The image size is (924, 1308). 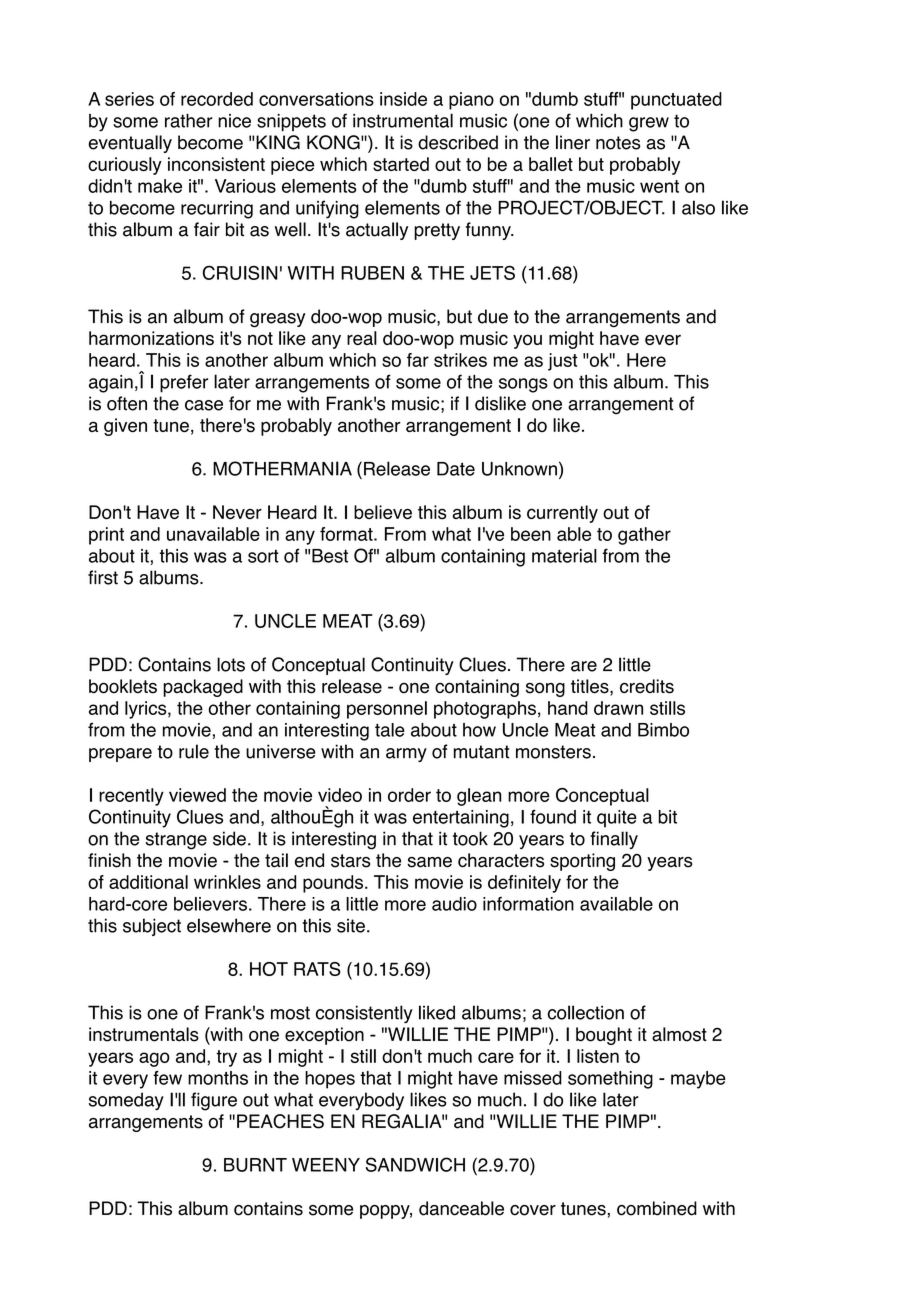 What do you see at coordinates (255, 1165) in the page?
I see `BURNT` at bounding box center [255, 1165].
